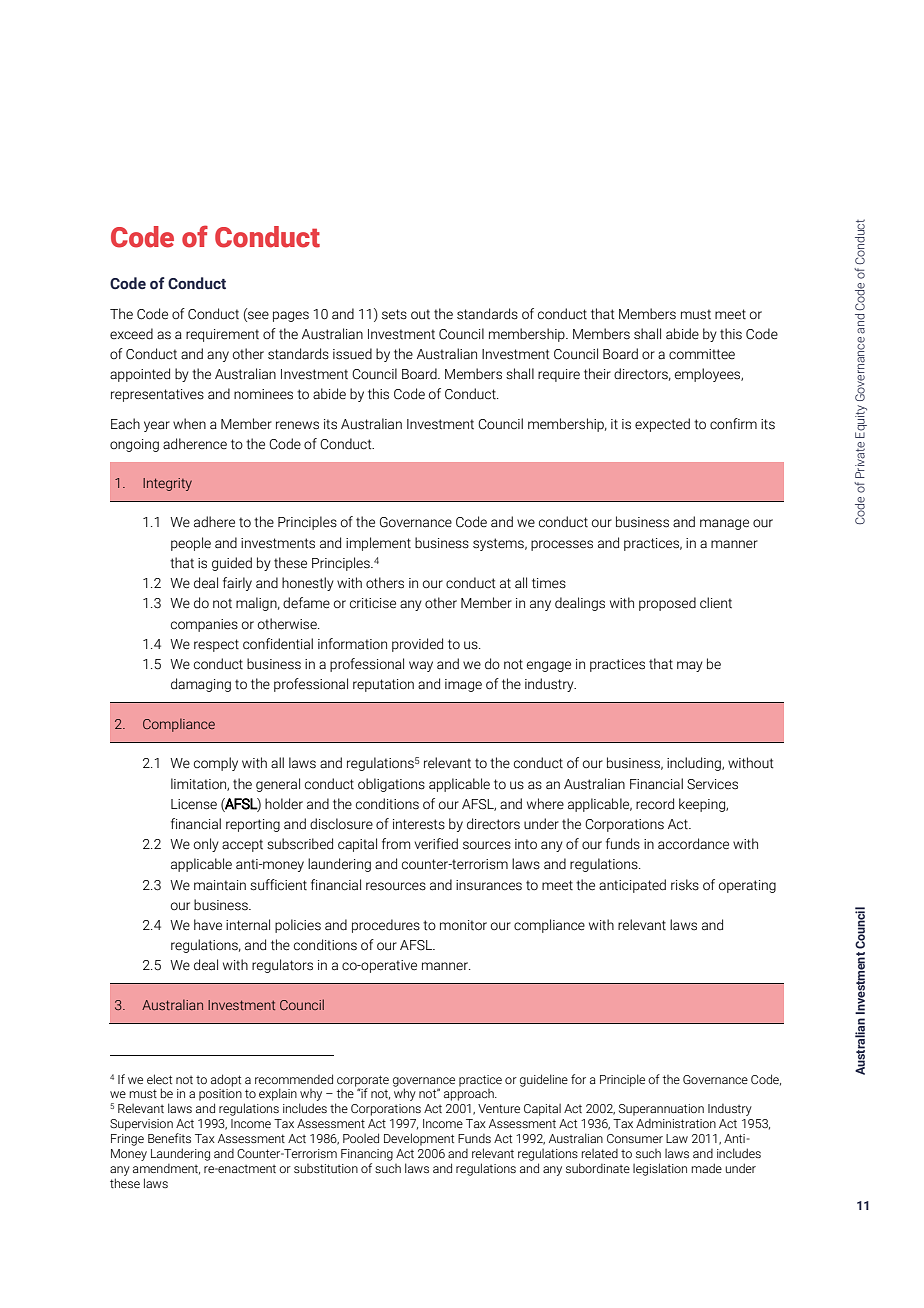  What do you see at coordinates (169, 1138) in the image?
I see `Benefits` at bounding box center [169, 1138].
